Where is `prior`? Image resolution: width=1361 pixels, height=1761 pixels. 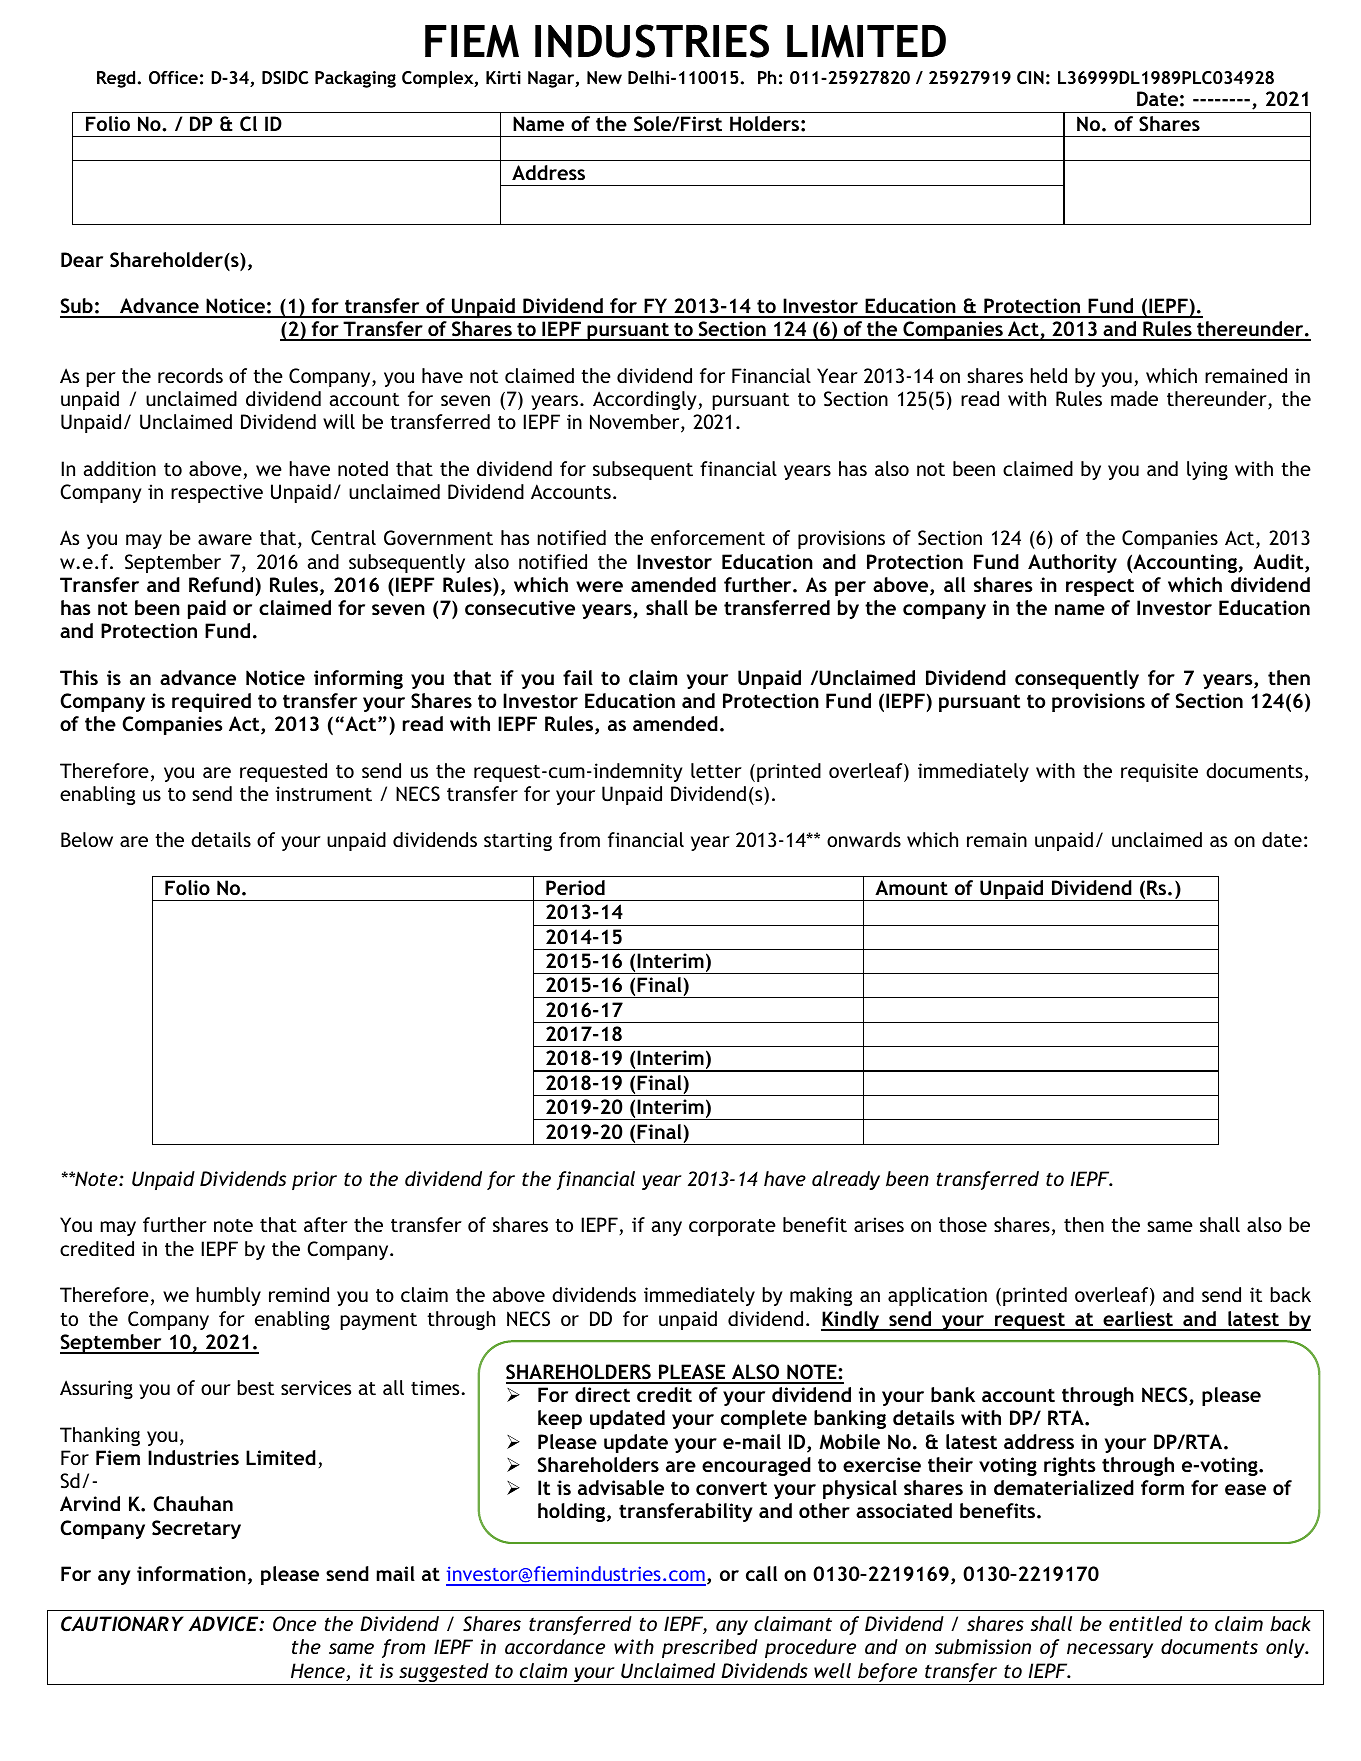 prior is located at coordinates (314, 1180).
